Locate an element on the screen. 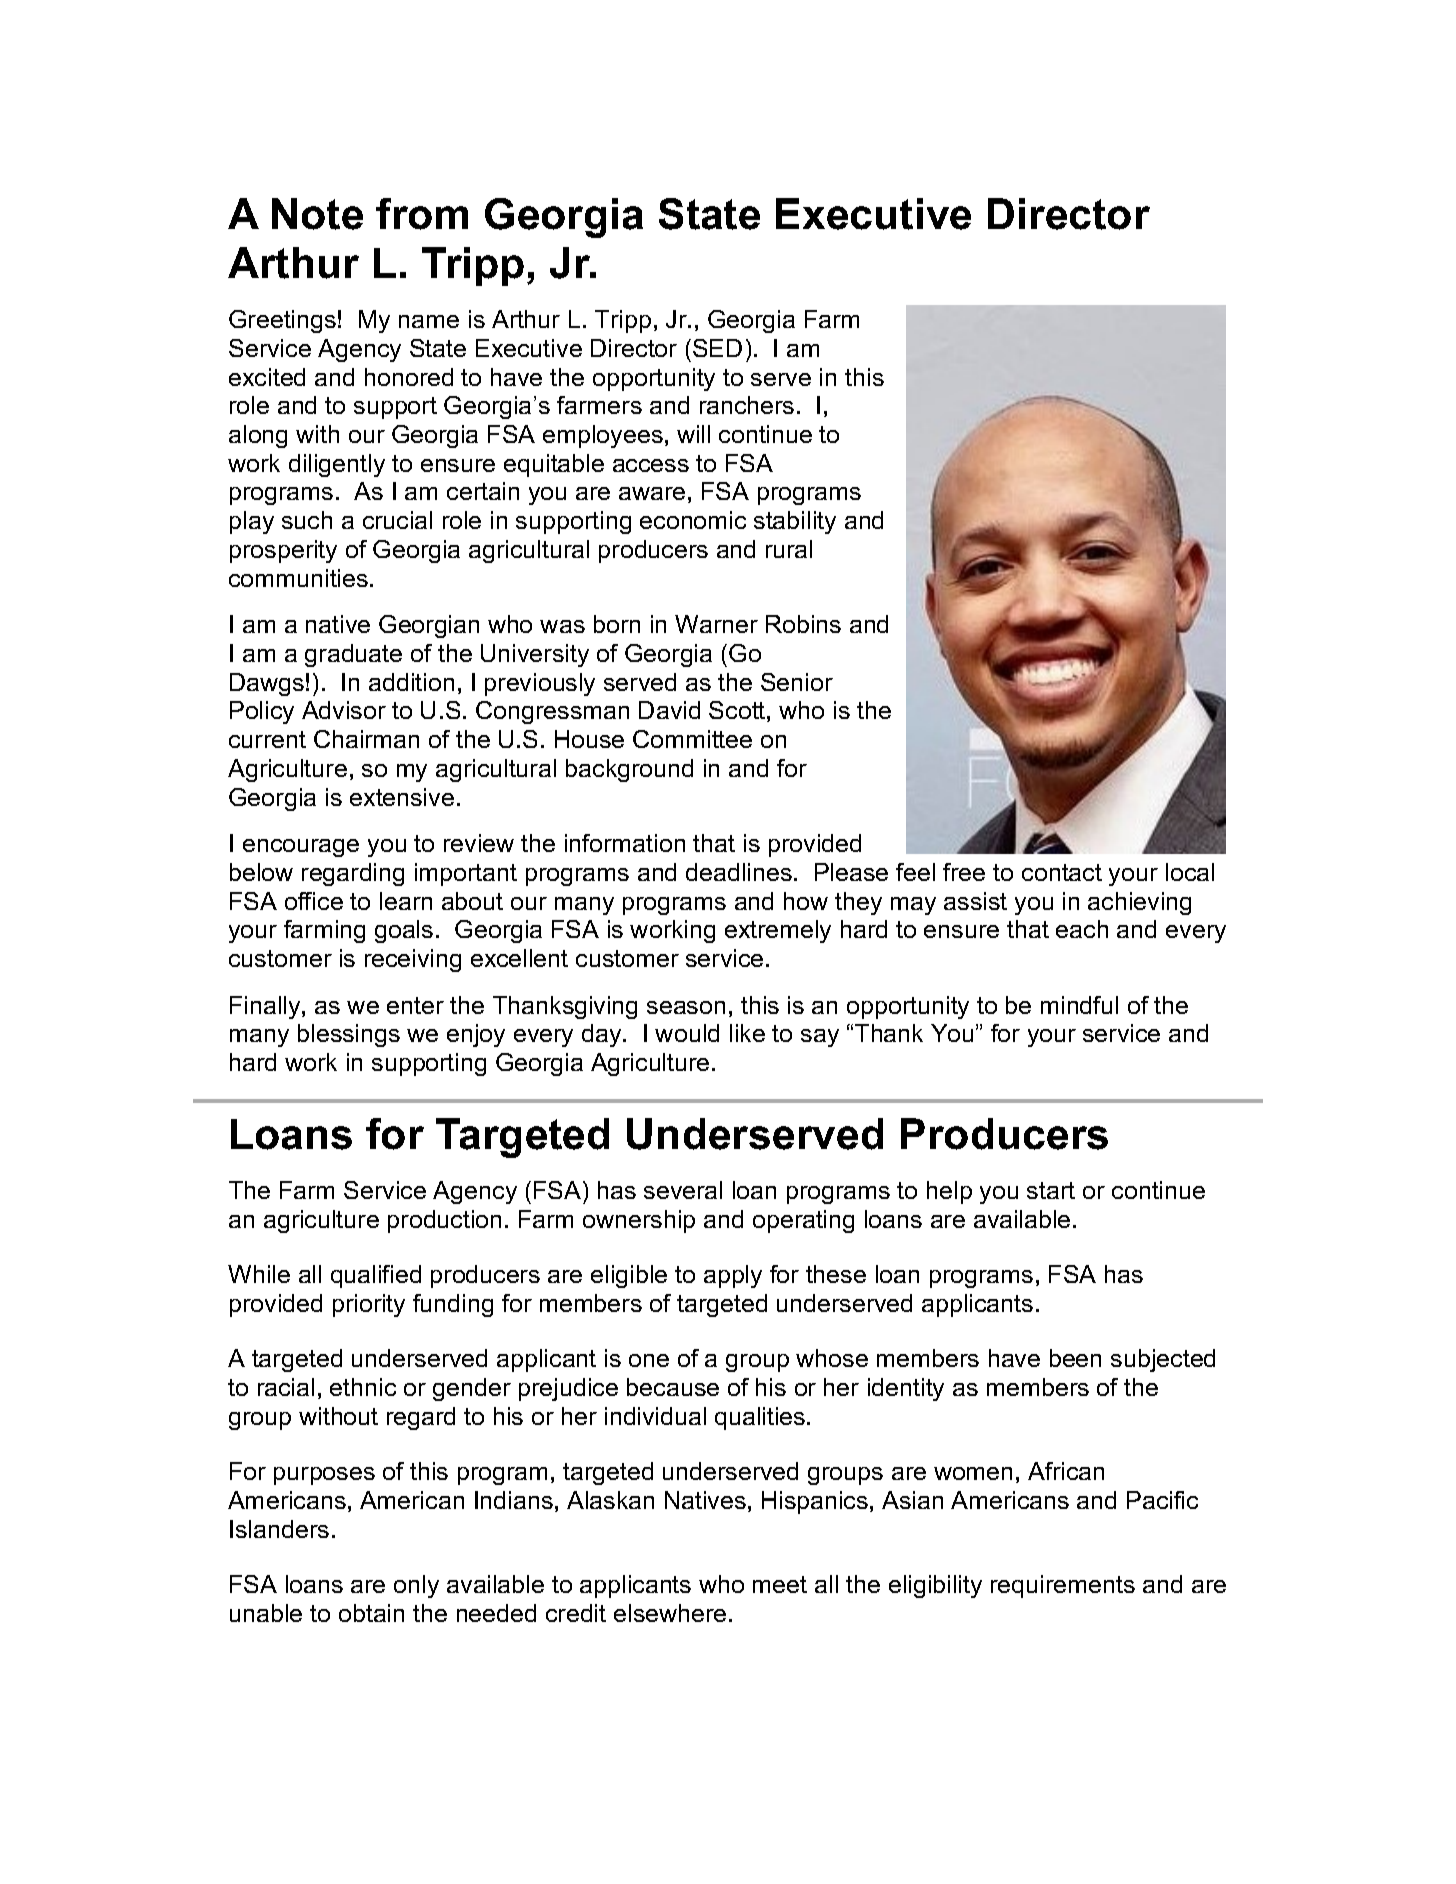 This screenshot has height=1884, width=1456. communities is located at coordinates (298, 578).
